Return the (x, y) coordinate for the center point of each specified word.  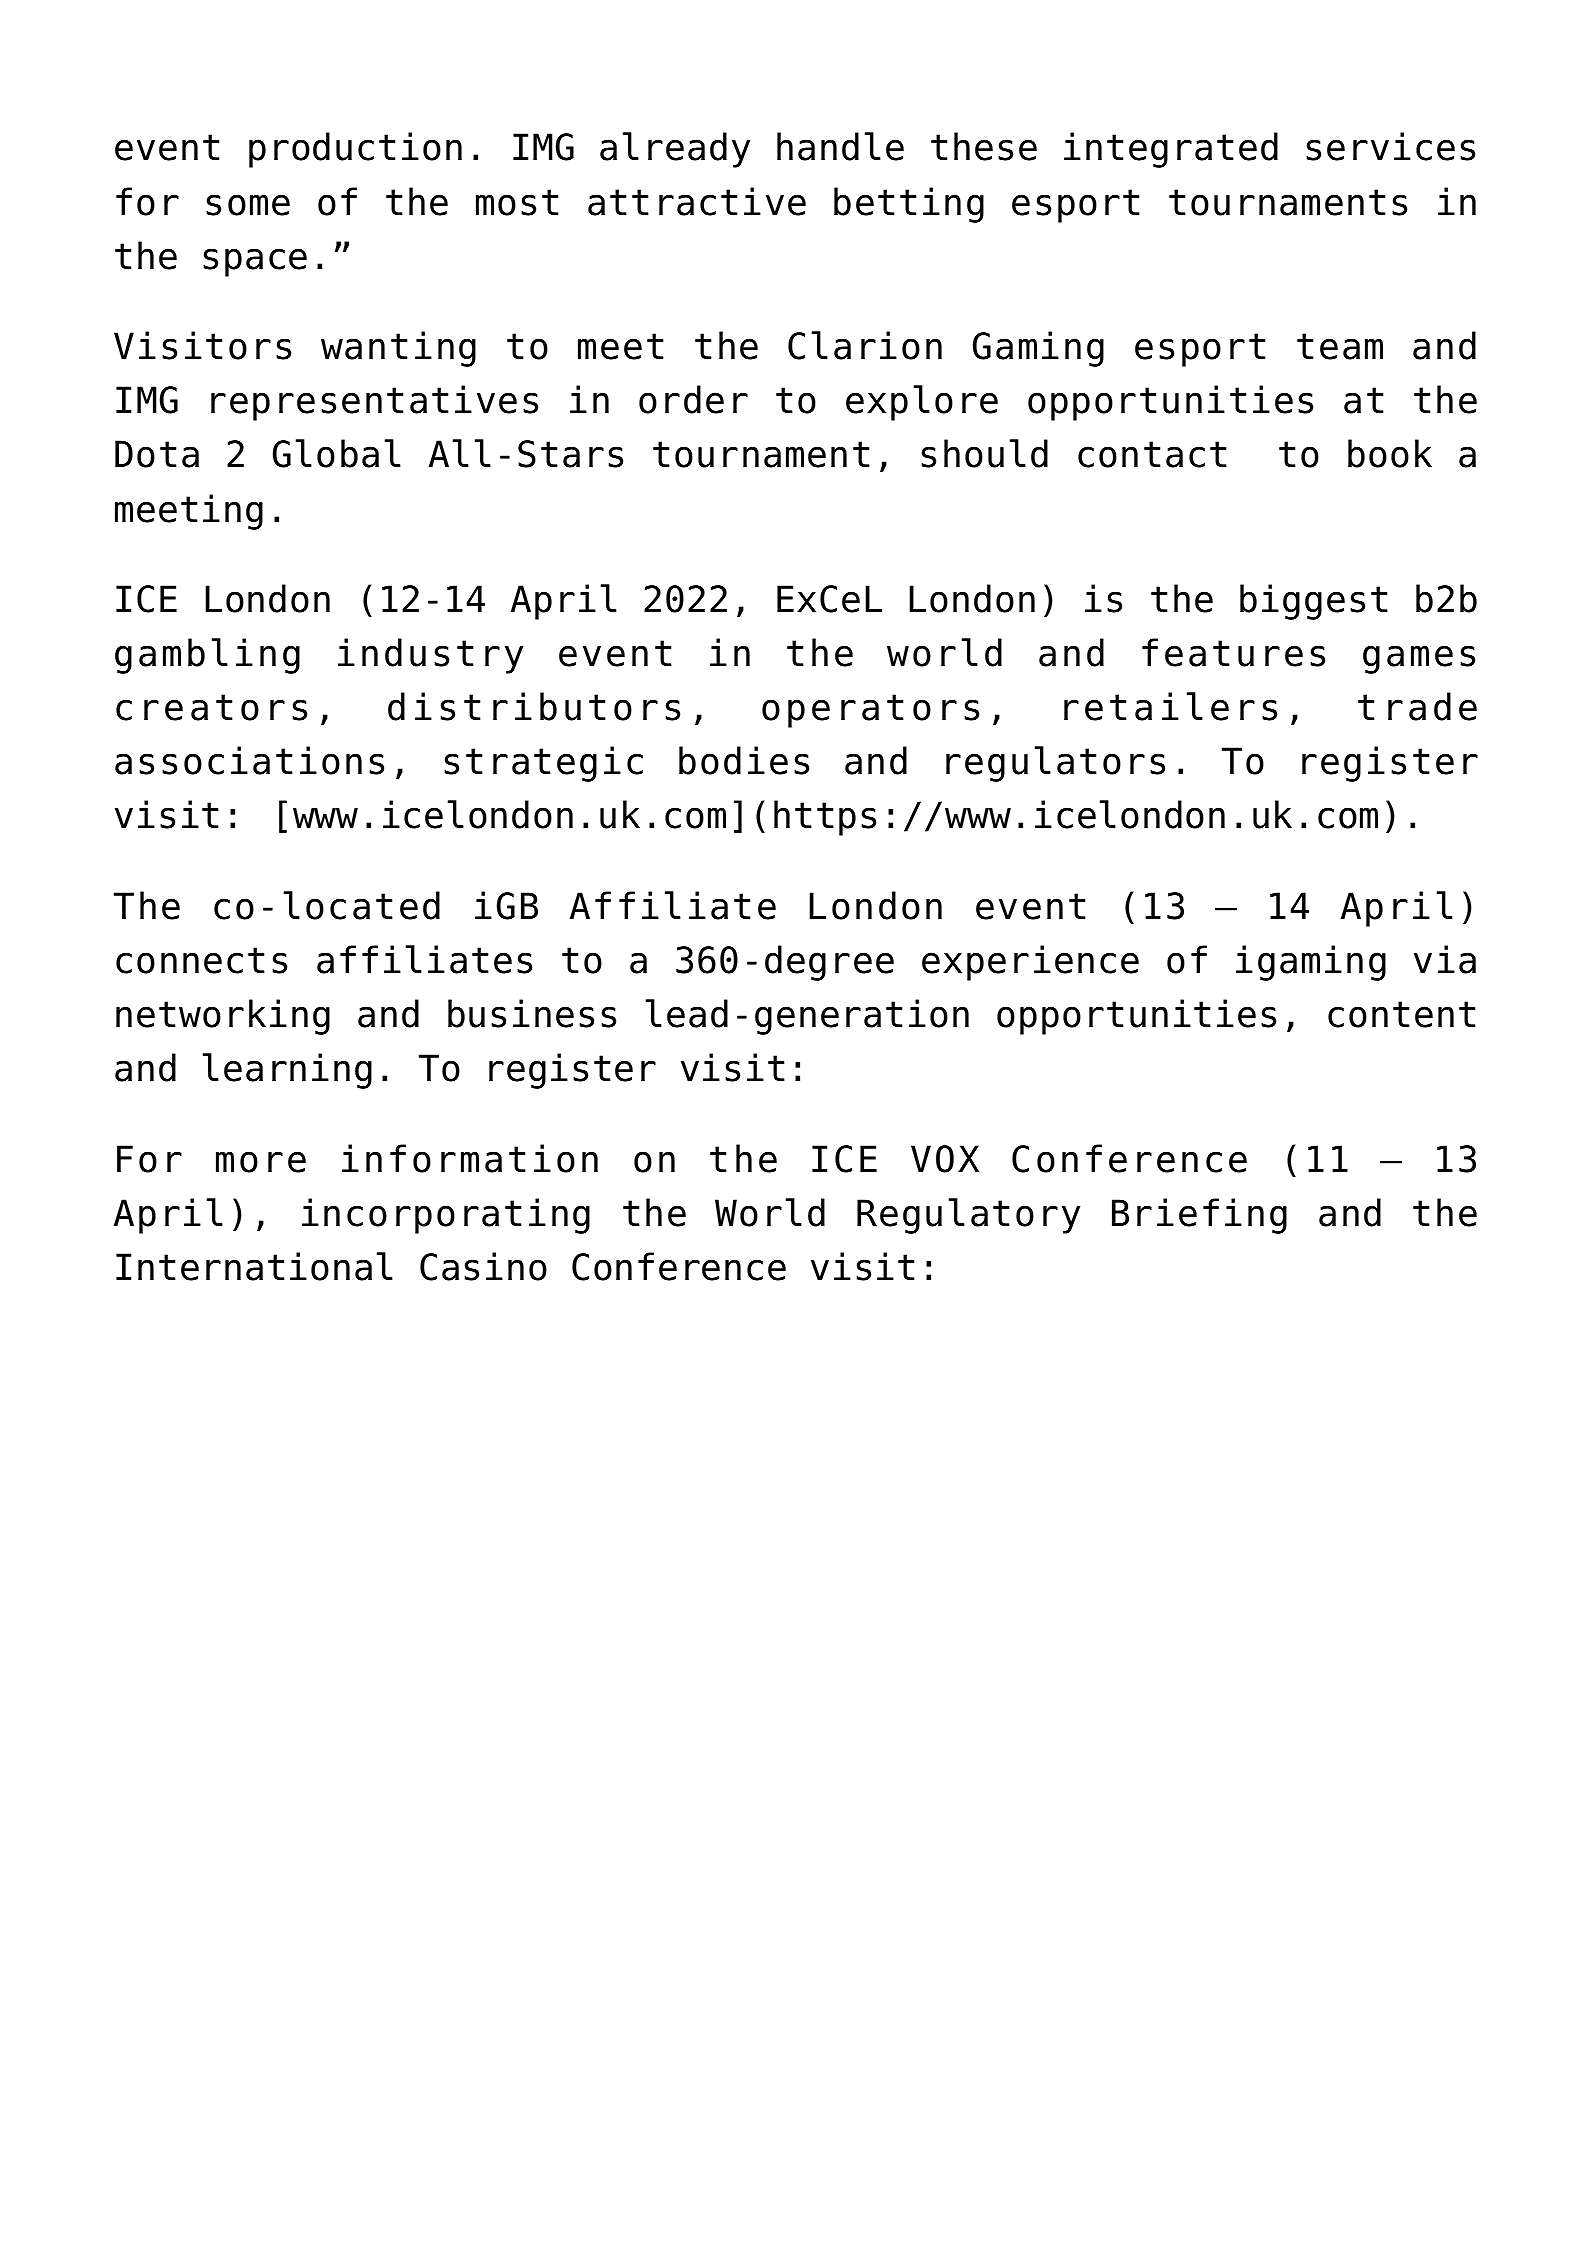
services (1390, 146)
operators (870, 711)
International (254, 1266)
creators (211, 707)
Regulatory (968, 1216)
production (355, 150)
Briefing (1199, 1216)
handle (840, 146)
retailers (1170, 706)
